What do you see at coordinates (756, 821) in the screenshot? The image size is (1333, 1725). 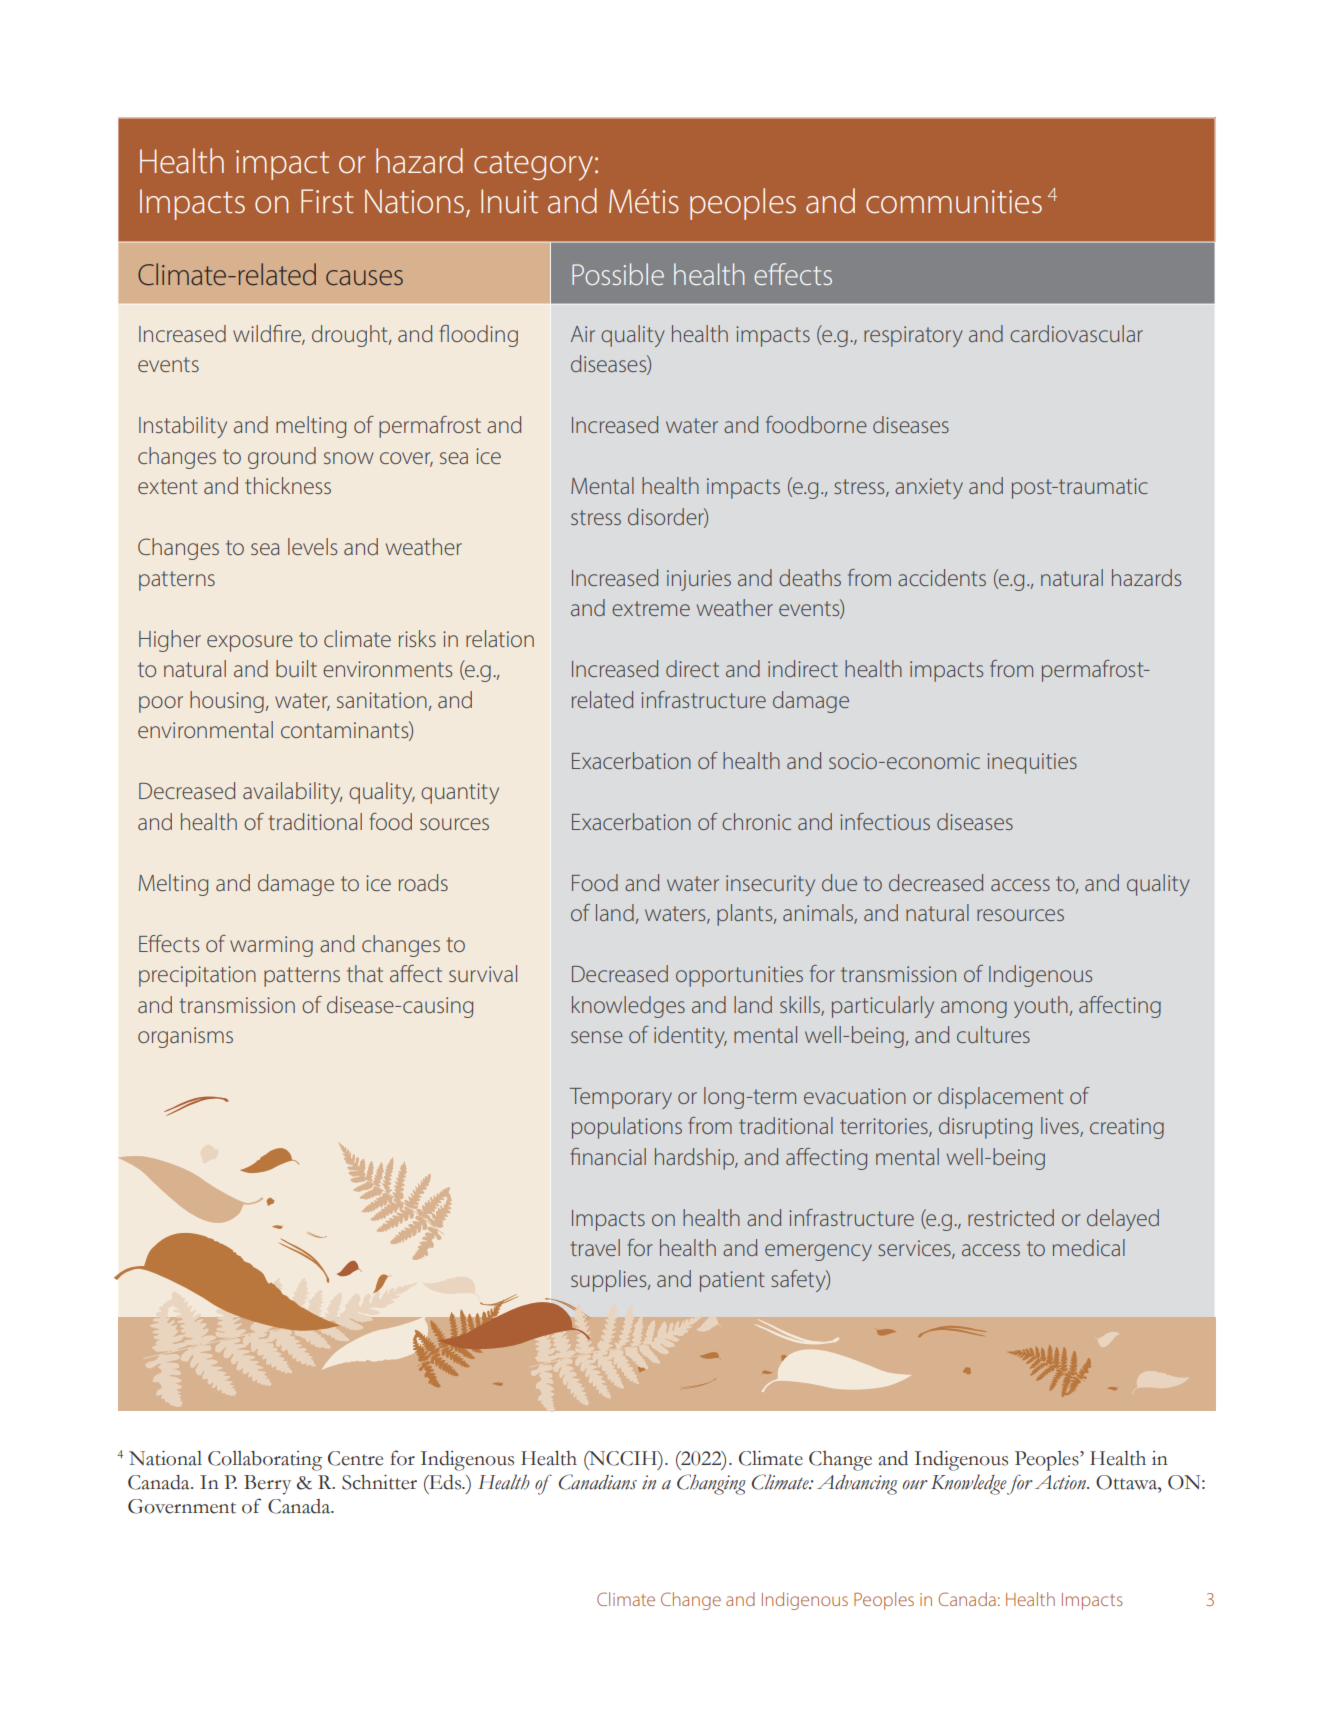 I see `chronic` at bounding box center [756, 821].
